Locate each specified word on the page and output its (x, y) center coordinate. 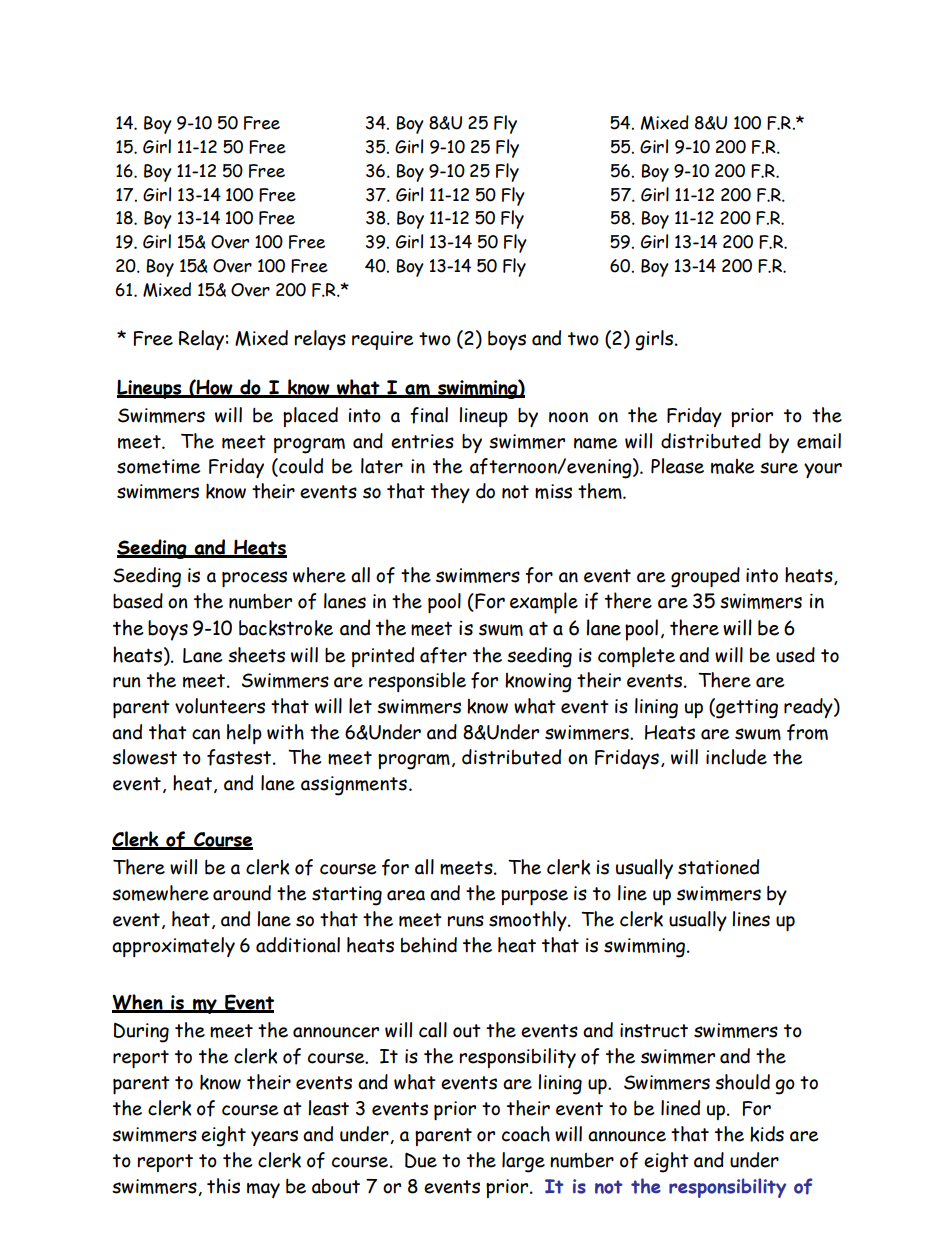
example (544, 603)
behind (429, 945)
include (736, 757)
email (819, 441)
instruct (654, 1030)
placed (310, 417)
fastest (239, 757)
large (523, 1162)
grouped (705, 577)
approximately (173, 947)
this (223, 1186)
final (429, 415)
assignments (354, 786)
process (254, 579)
